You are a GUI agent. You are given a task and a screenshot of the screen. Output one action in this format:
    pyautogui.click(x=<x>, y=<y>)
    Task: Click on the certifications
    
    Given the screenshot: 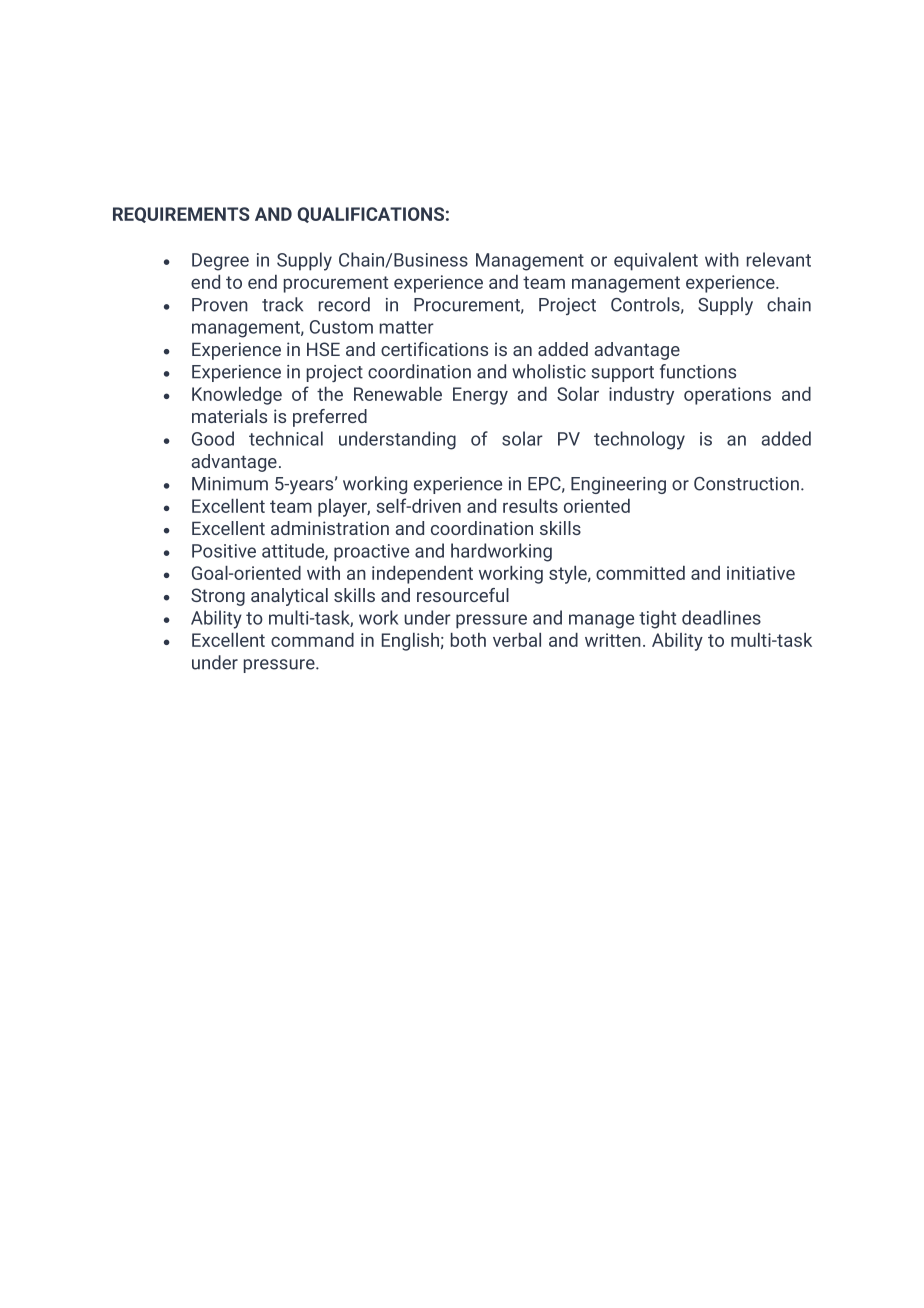 What is the action you would take?
    pyautogui.click(x=434, y=349)
